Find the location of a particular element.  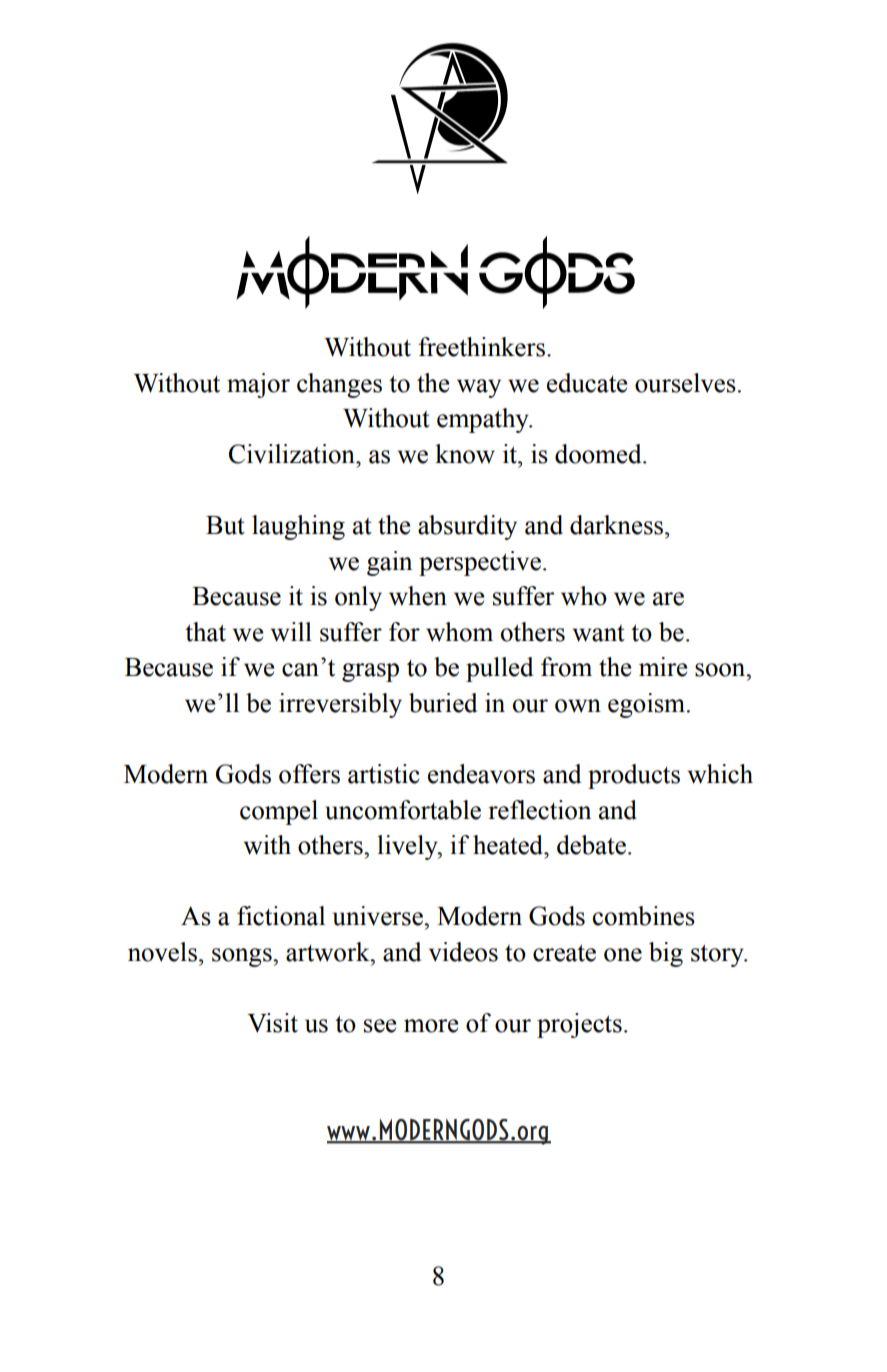

projects is located at coordinates (579, 1025).
